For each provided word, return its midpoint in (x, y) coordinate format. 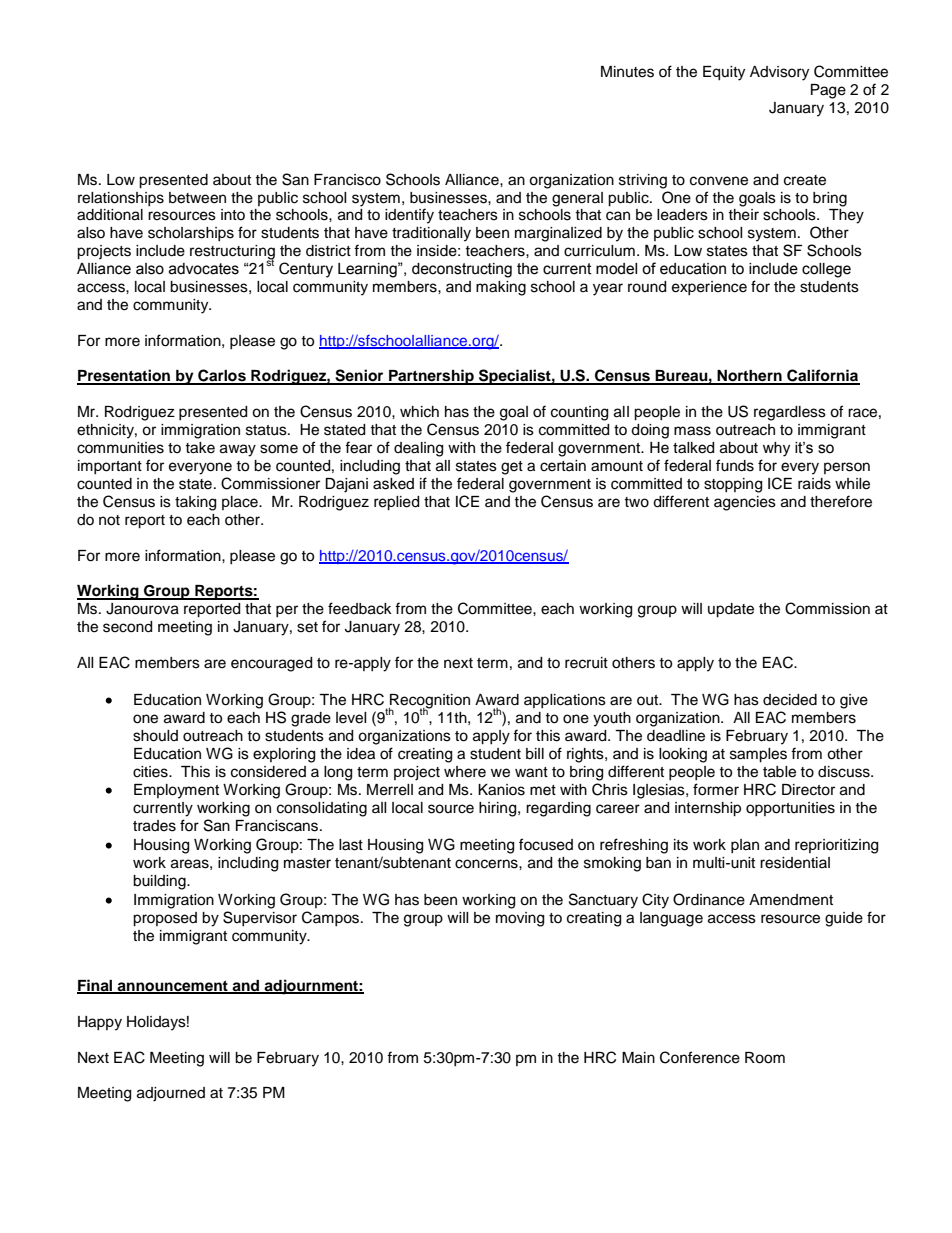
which (419, 412)
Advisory (779, 73)
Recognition (429, 702)
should (155, 736)
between (197, 198)
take (200, 448)
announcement (173, 987)
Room (765, 1058)
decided (790, 700)
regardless (790, 413)
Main (638, 1058)
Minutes (627, 72)
